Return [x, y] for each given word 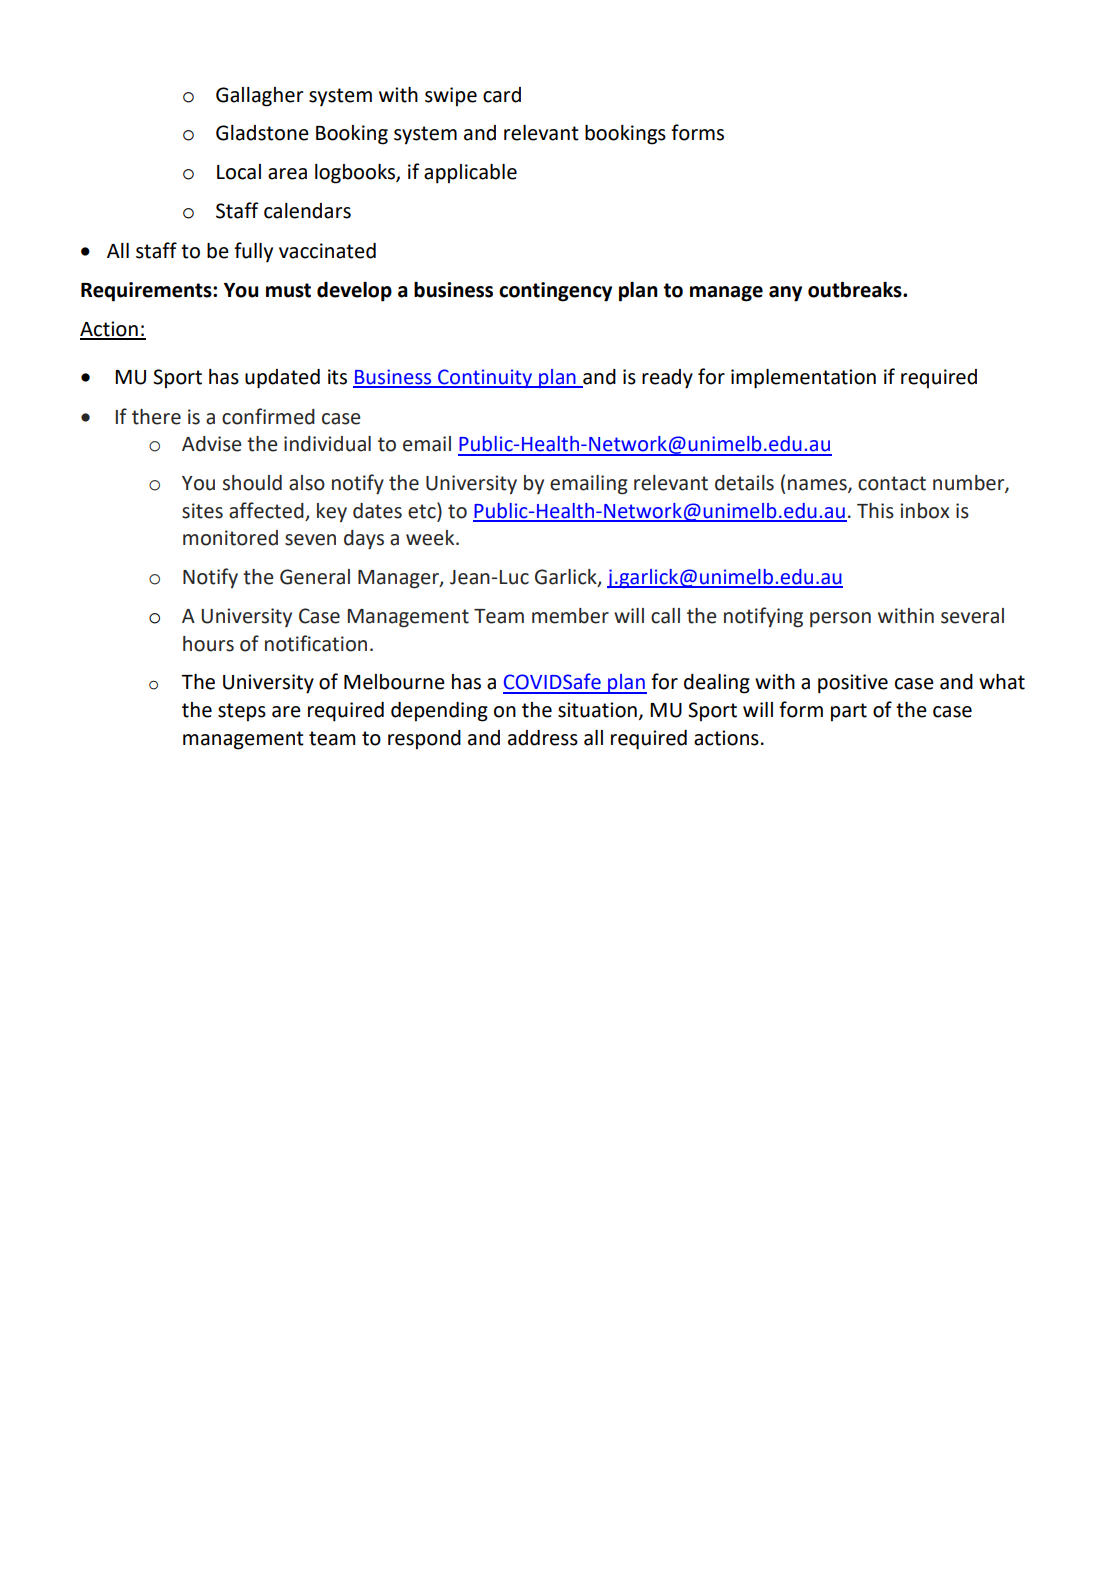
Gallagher [260, 97]
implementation [803, 379]
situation [597, 710]
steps [242, 712]
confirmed [268, 416]
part [849, 712]
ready [667, 379]
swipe [451, 97]
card [502, 95]
